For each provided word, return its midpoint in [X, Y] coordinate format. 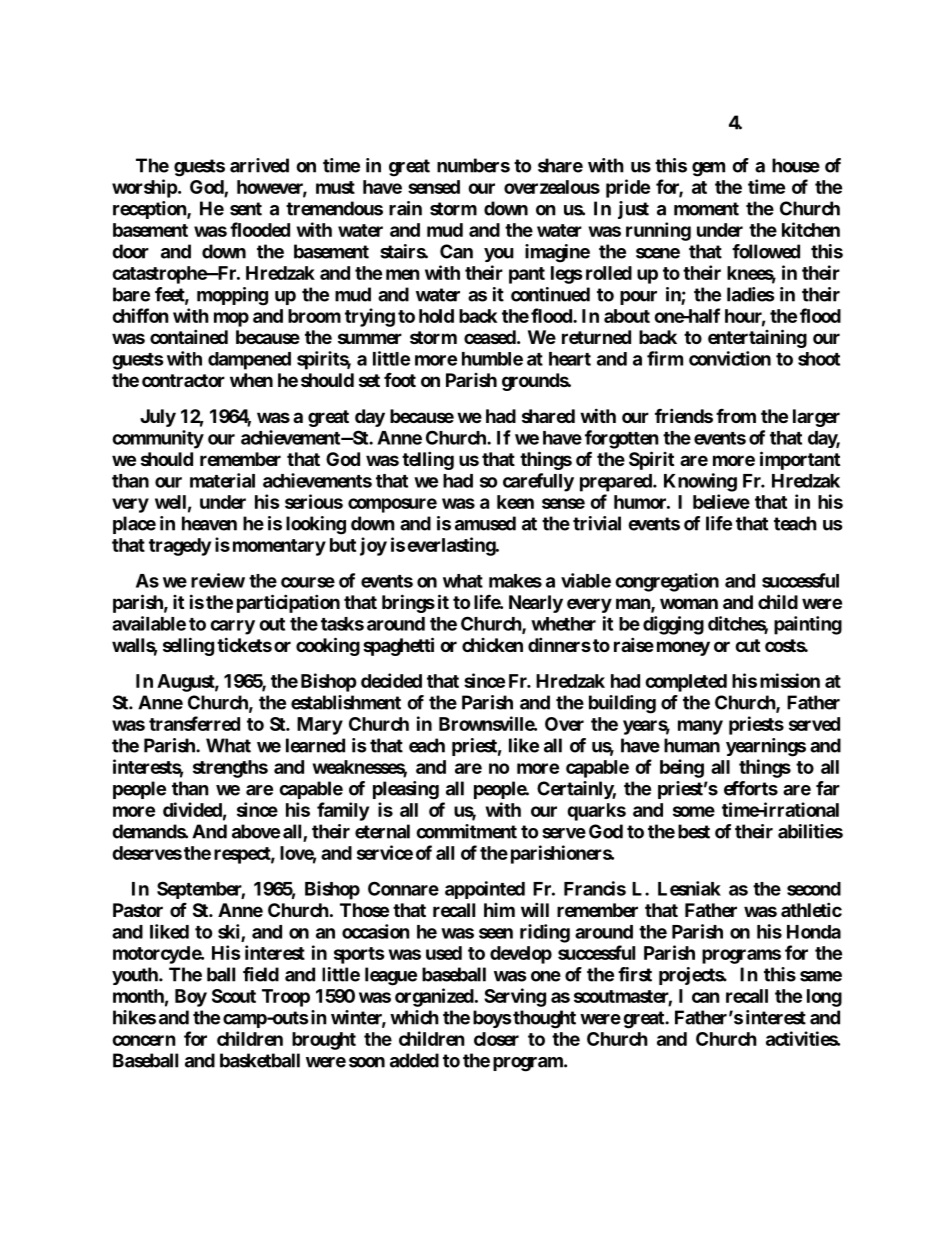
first [635, 974]
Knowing [700, 482]
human [692, 745]
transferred [194, 723]
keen [515, 502]
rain [405, 208]
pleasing [406, 790]
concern [144, 1040]
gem [708, 169]
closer [496, 1039]
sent [246, 209]
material [222, 480]
